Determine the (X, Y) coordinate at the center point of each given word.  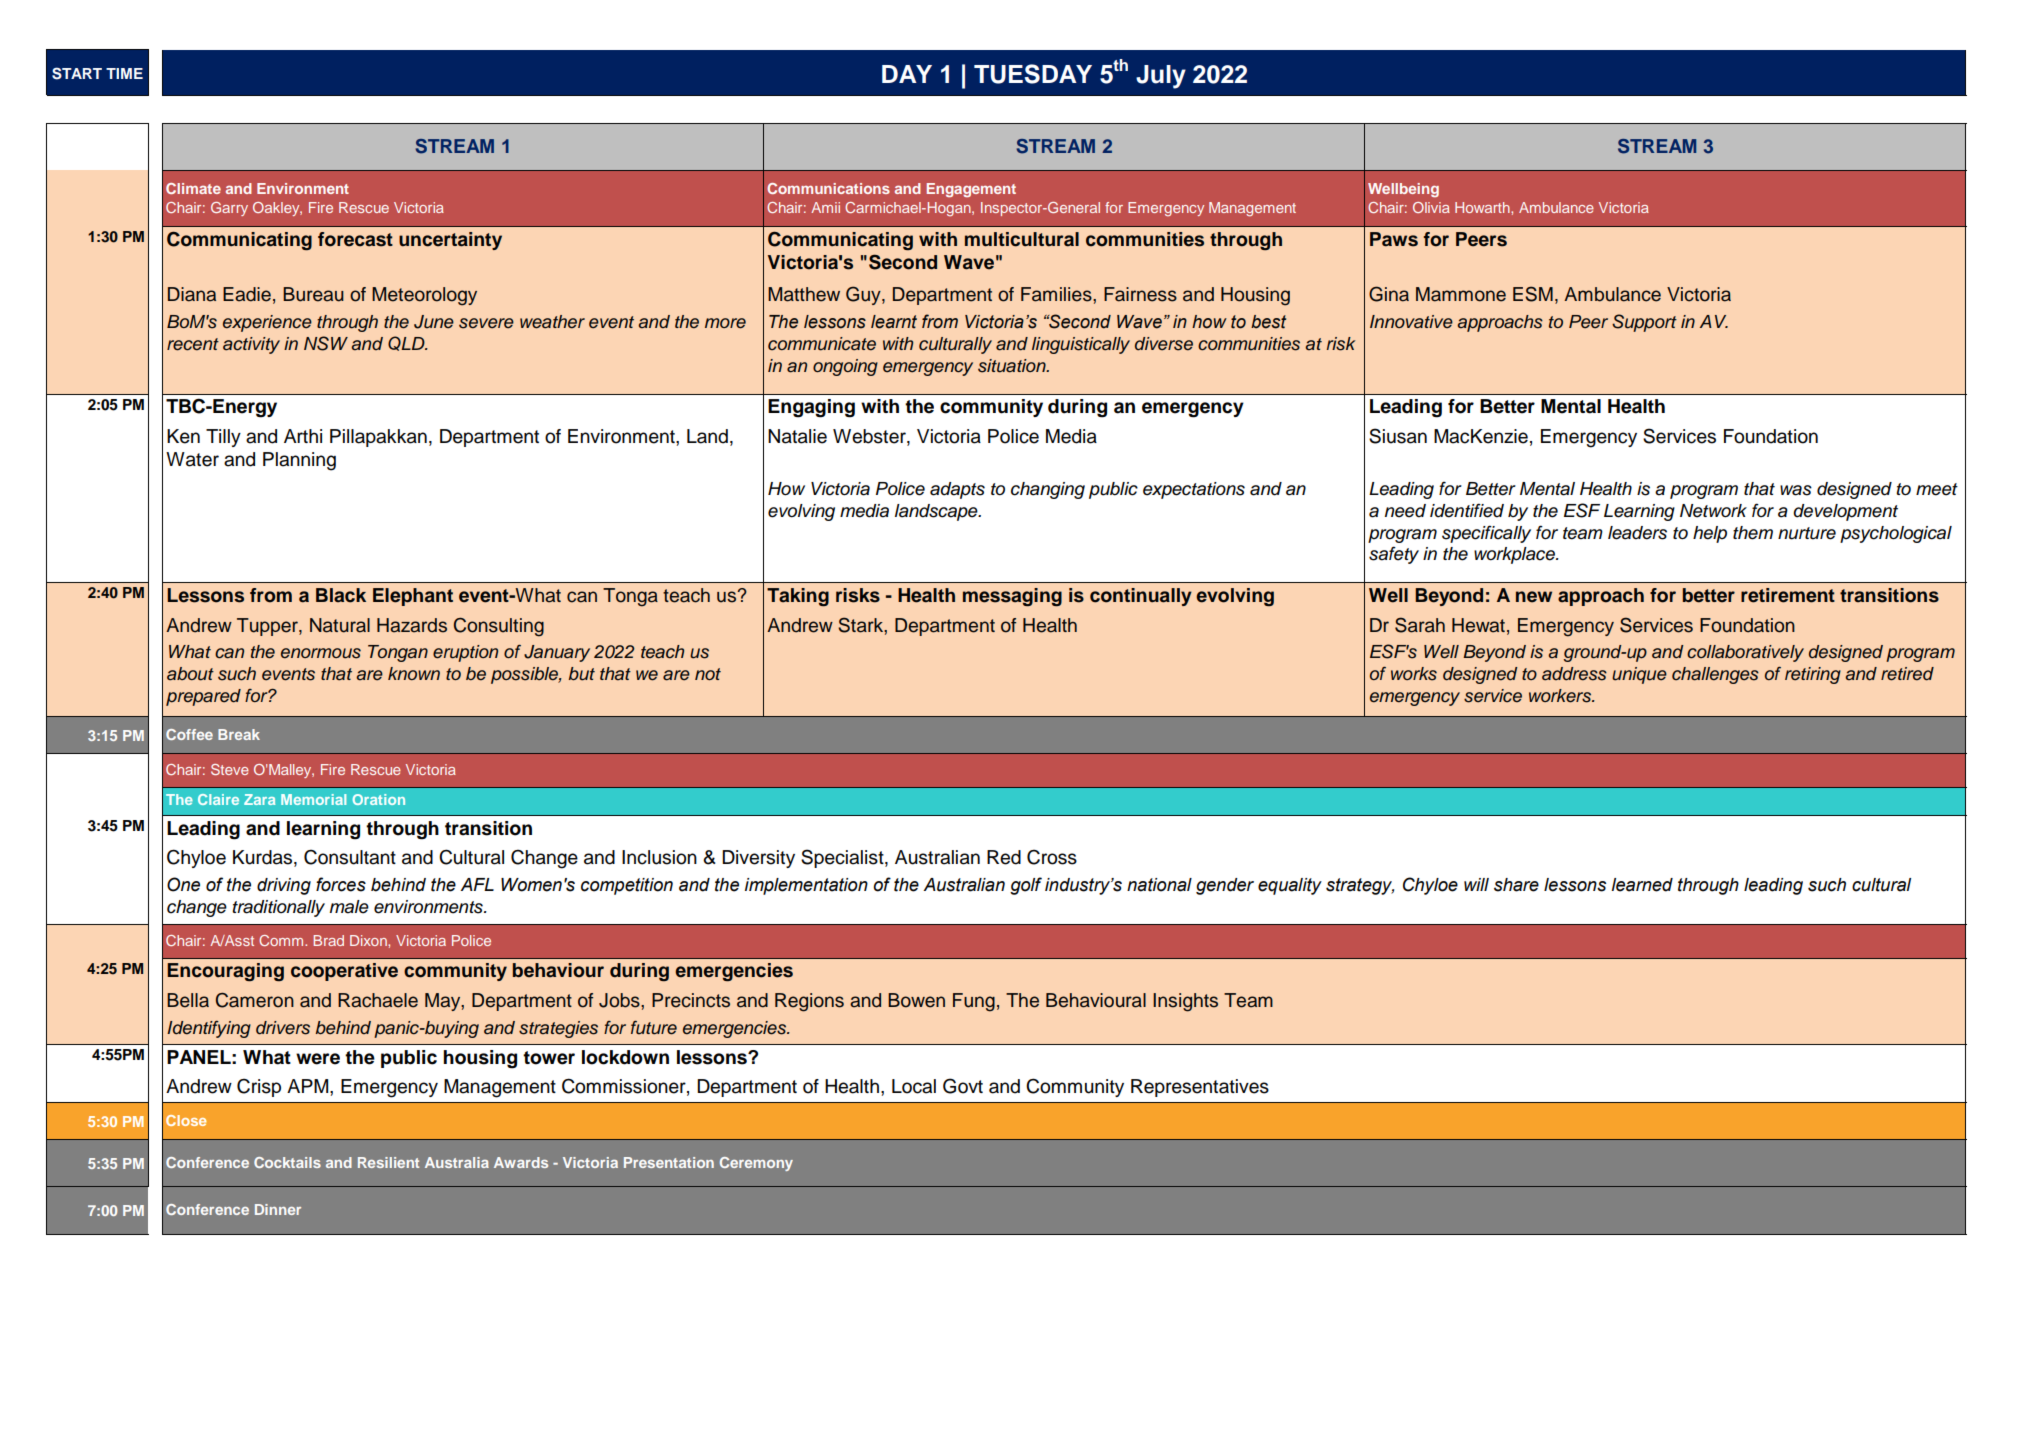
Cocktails (287, 1162)
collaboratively (1745, 653)
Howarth (1483, 207)
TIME (124, 73)
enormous (321, 653)
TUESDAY (1033, 74)
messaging (1012, 597)
